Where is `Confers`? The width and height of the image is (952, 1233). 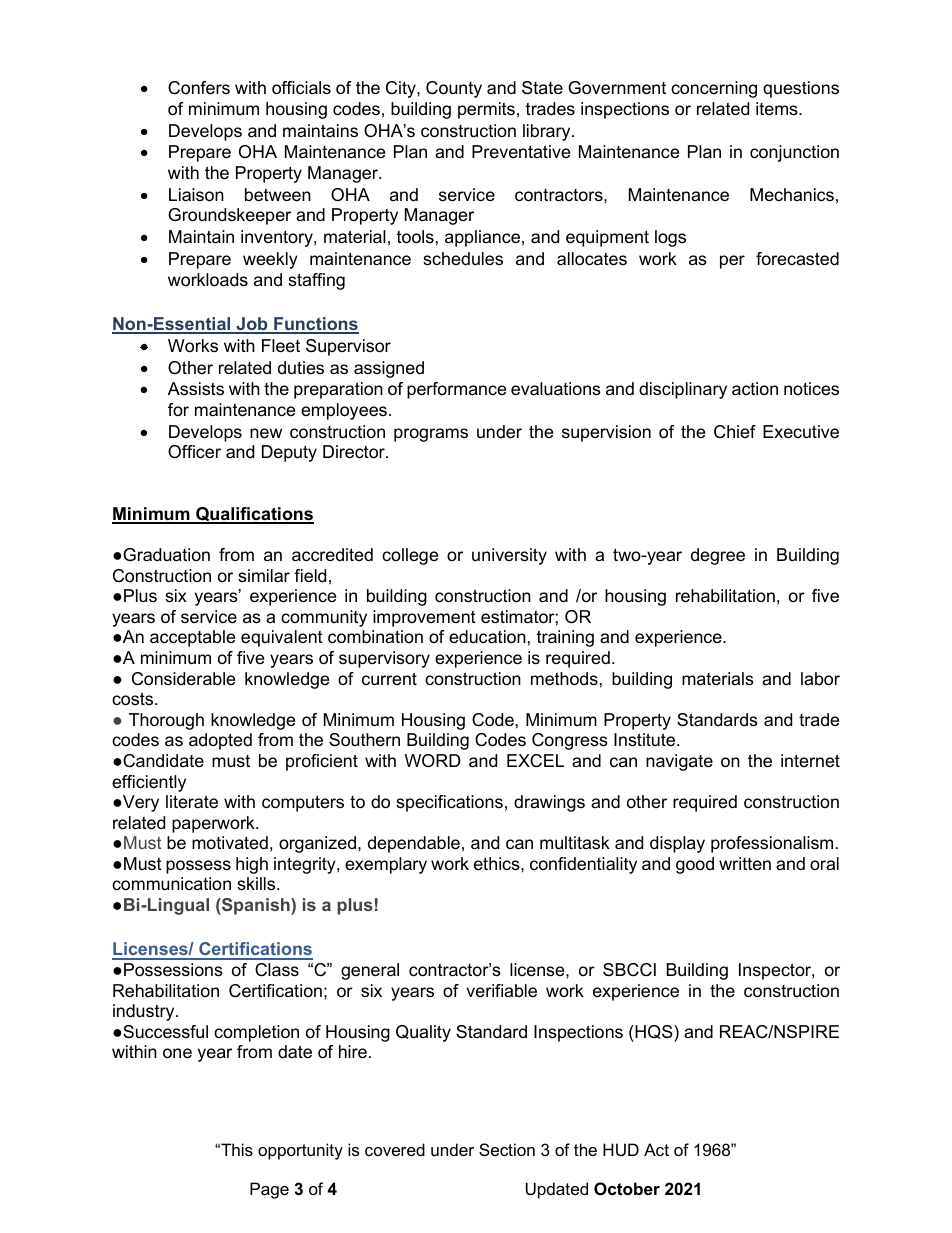 Confers is located at coordinates (199, 88).
